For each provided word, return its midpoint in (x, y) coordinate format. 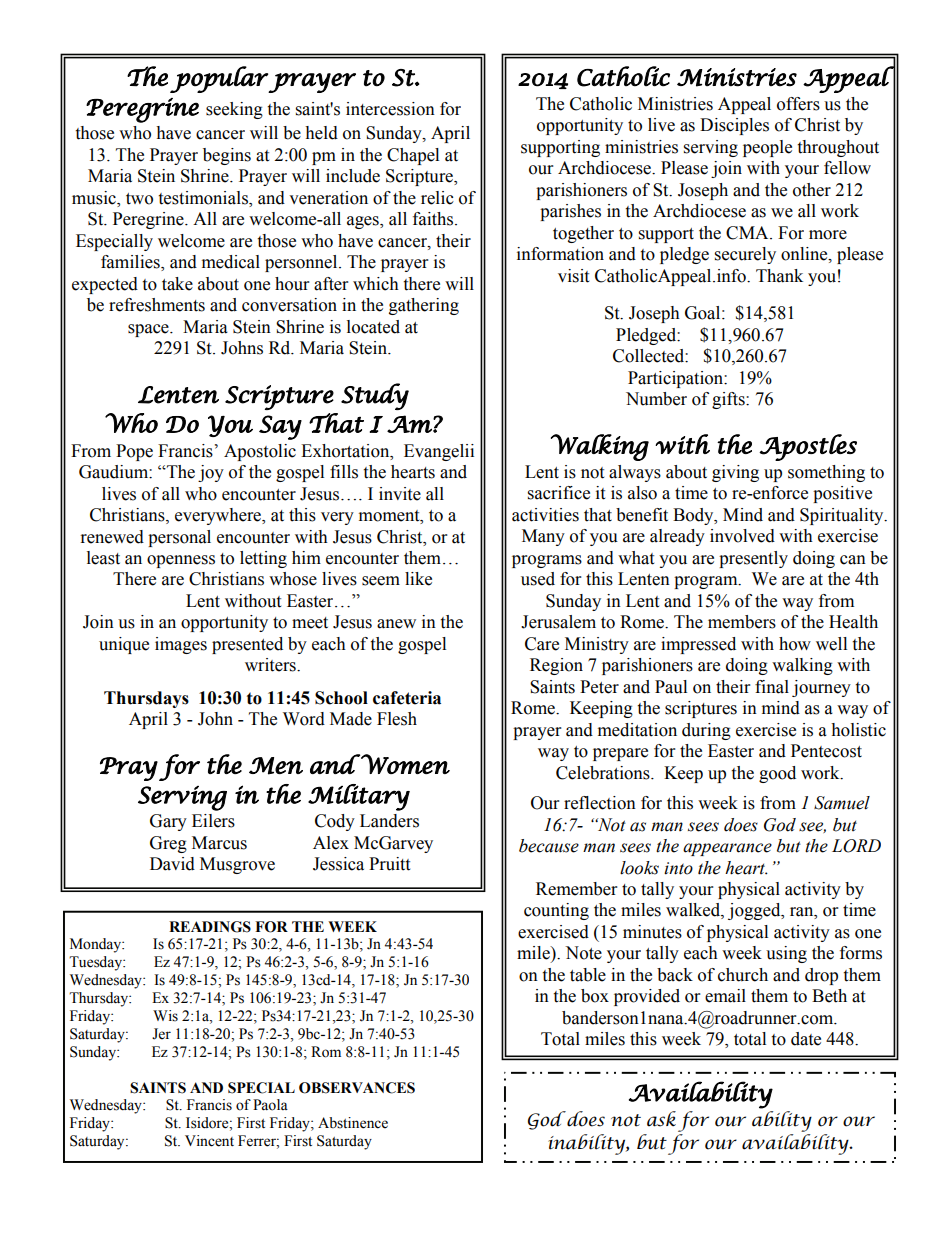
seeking (234, 110)
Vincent (209, 1141)
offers (798, 104)
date (806, 1039)
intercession (390, 109)
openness (181, 561)
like (418, 579)
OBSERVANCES (357, 1088)
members (742, 622)
